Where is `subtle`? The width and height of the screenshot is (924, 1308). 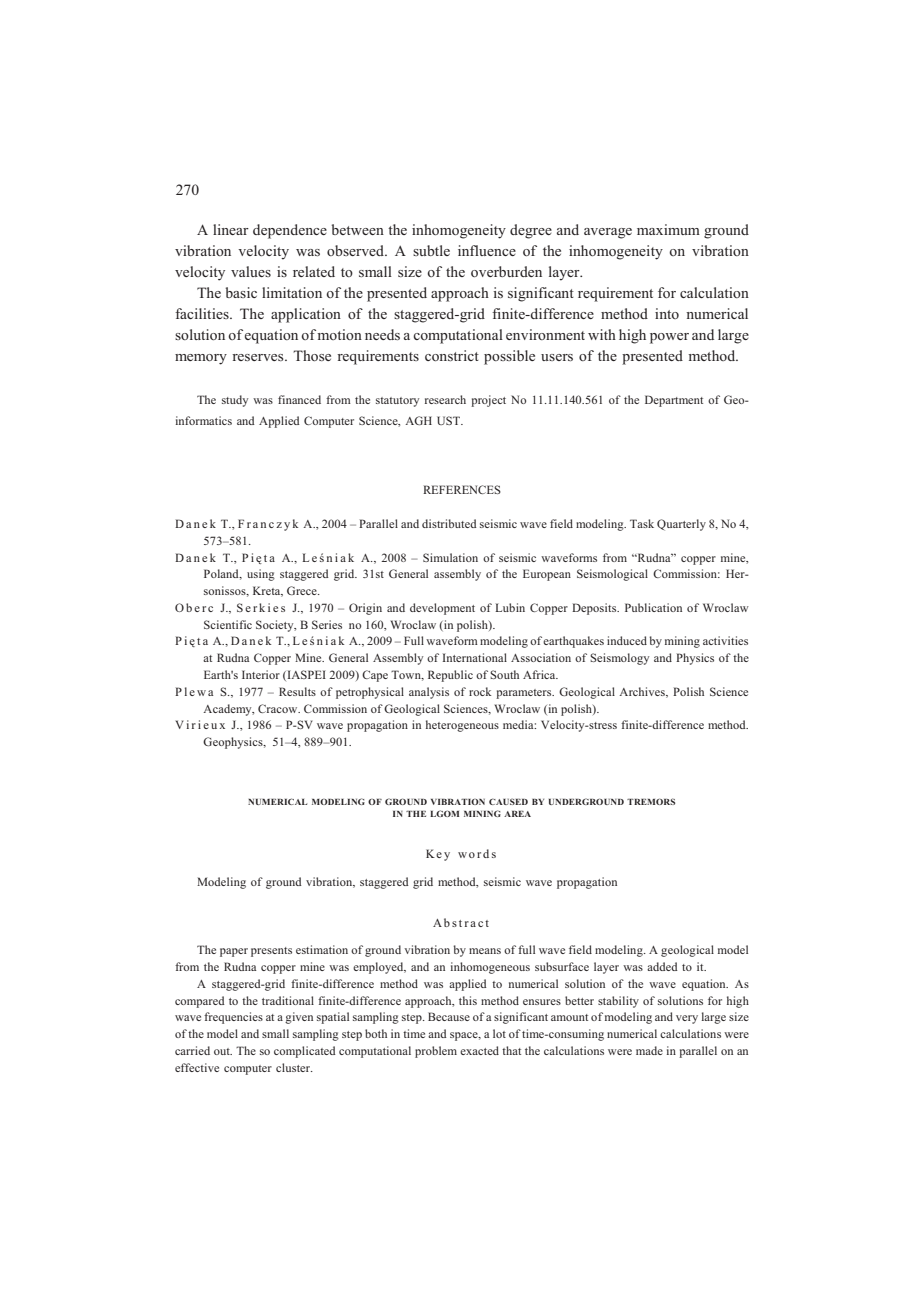 subtle is located at coordinates (431, 250).
